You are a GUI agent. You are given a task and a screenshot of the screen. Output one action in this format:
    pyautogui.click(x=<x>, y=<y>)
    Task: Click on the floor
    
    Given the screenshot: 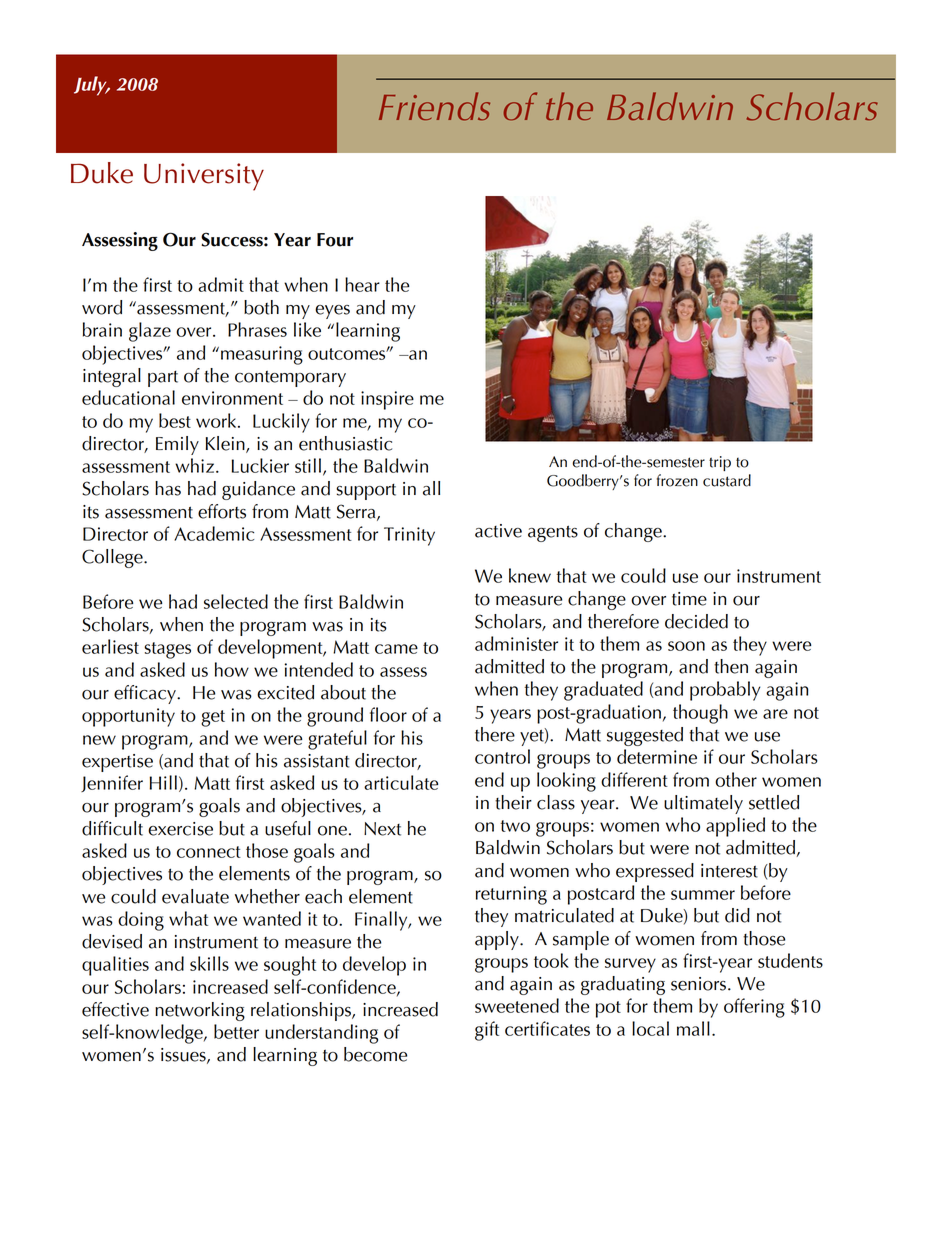 What is the action you would take?
    pyautogui.click(x=388, y=714)
